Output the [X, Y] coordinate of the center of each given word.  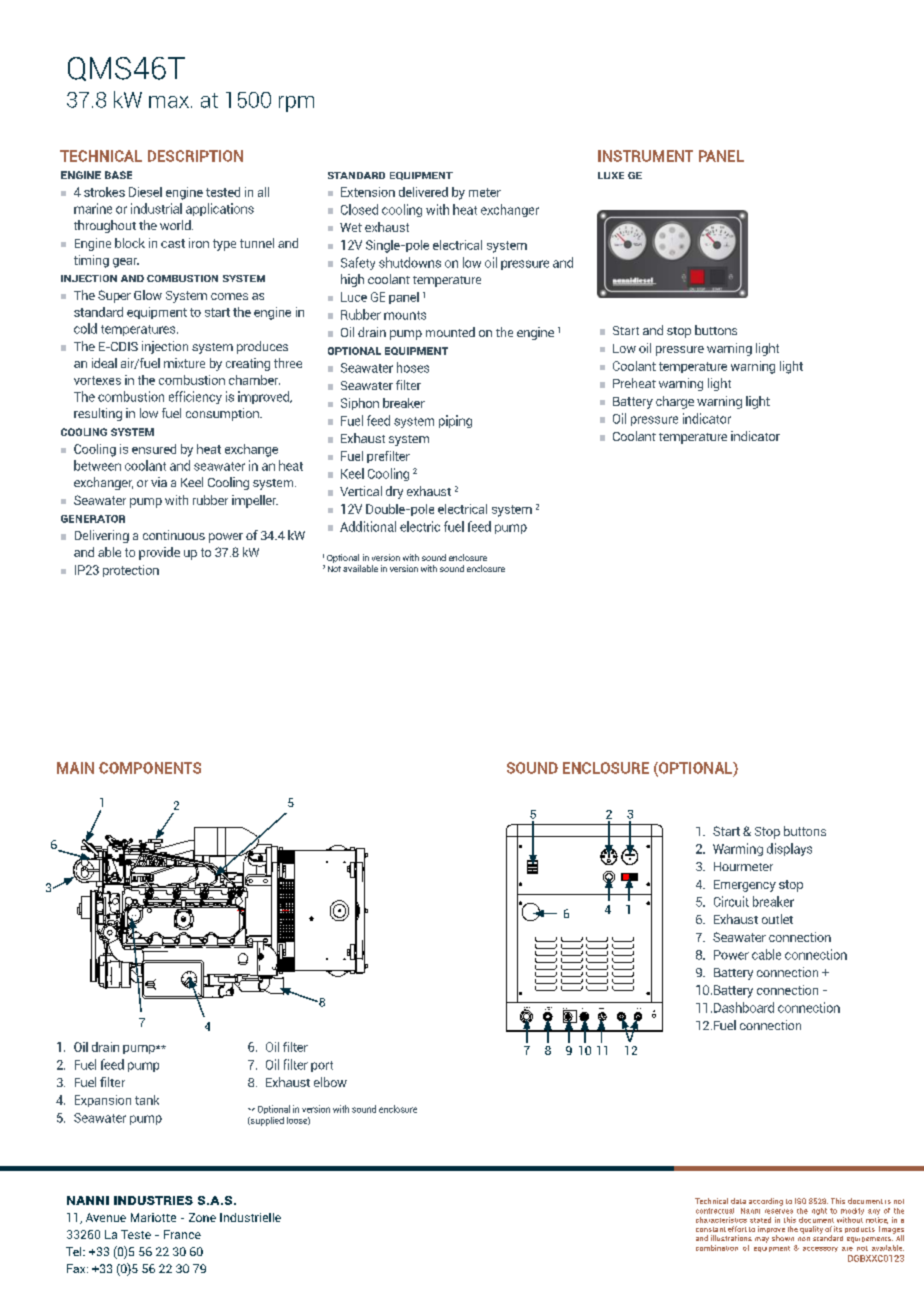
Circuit [731, 901]
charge [675, 402]
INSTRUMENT [645, 156]
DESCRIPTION [195, 156]
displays [789, 849]
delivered [423, 192]
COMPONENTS [150, 768]
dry [394, 492]
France [182, 1234]
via [159, 482]
